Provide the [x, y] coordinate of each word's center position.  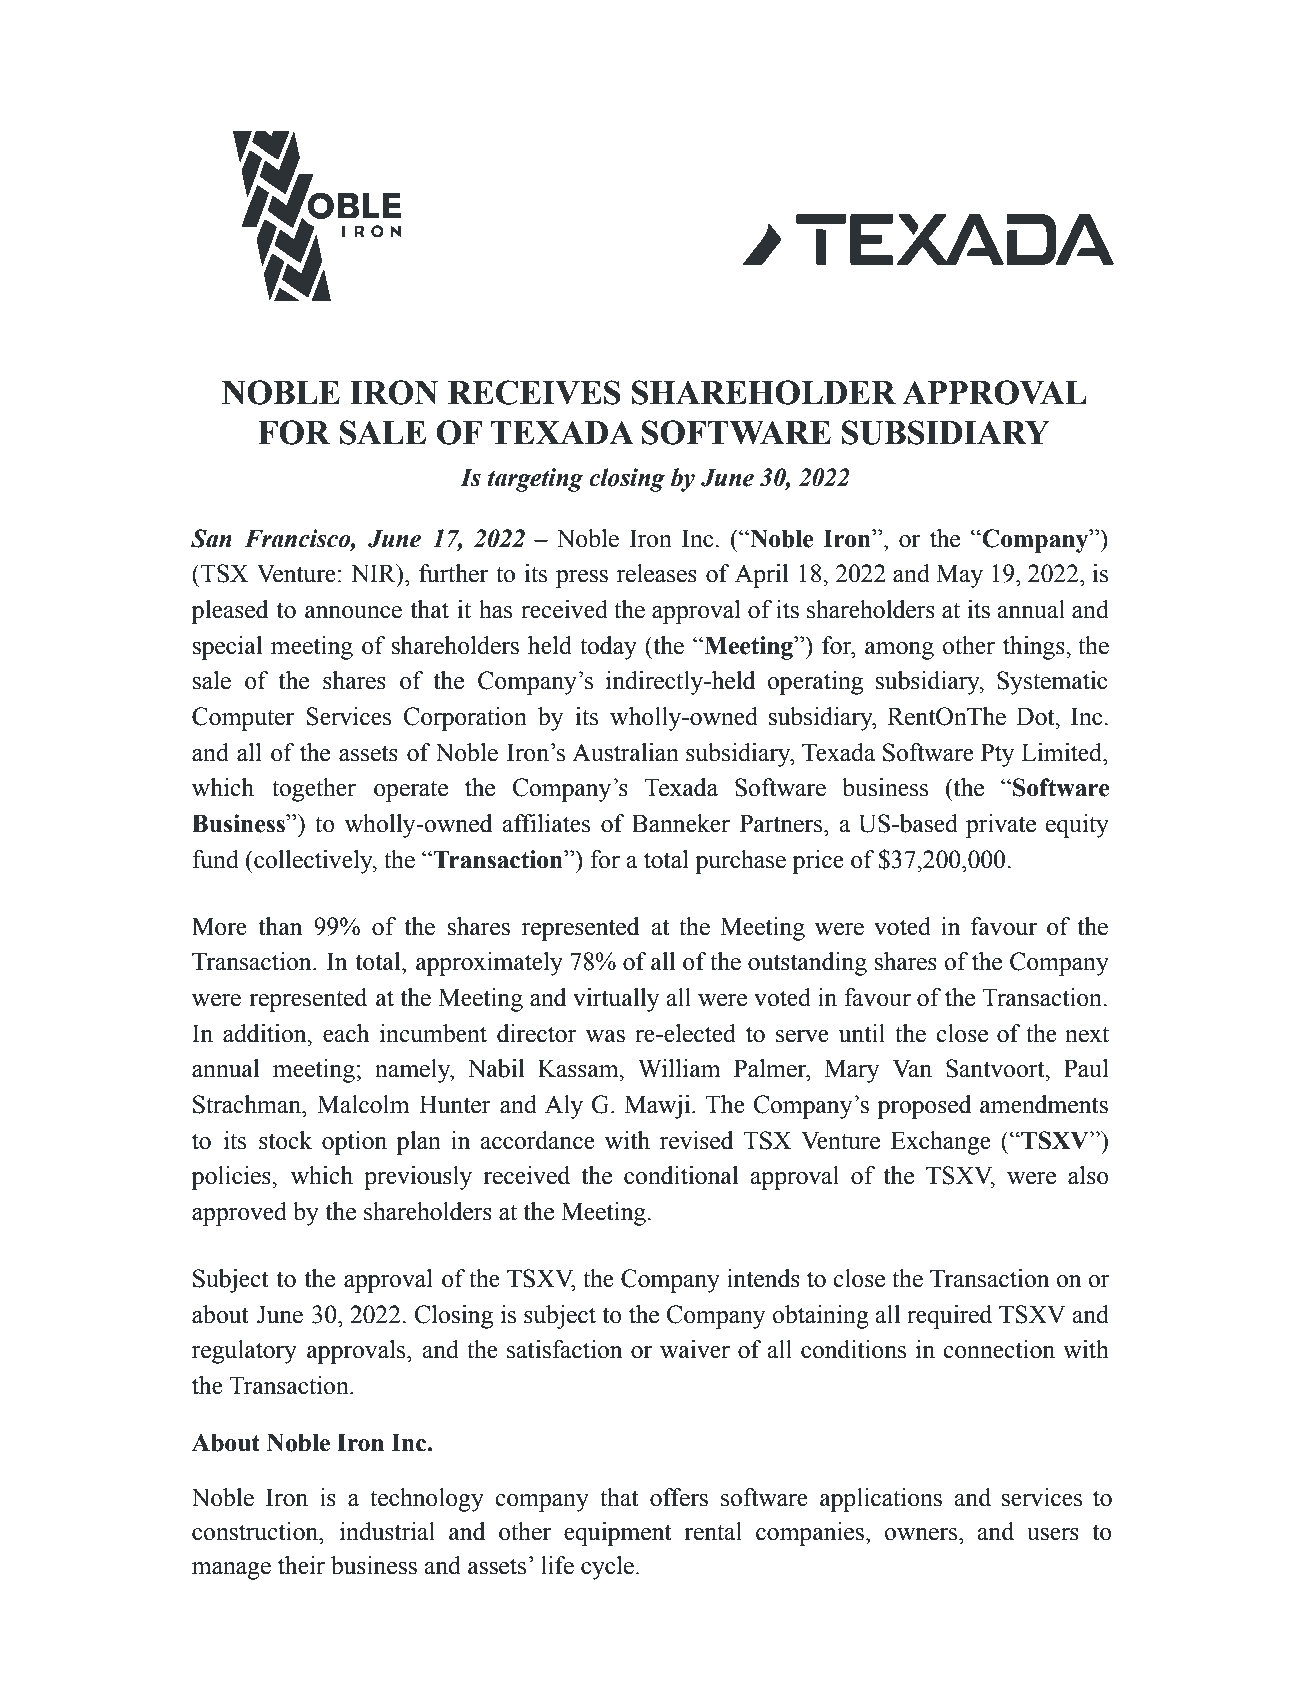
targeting [535, 480]
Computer [243, 719]
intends [763, 1278]
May [959, 576]
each [346, 1033]
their [301, 1565]
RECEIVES [534, 392]
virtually [616, 1000]
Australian [625, 752]
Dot [1036, 716]
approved [239, 1214]
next [1087, 1034]
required [949, 1317]
